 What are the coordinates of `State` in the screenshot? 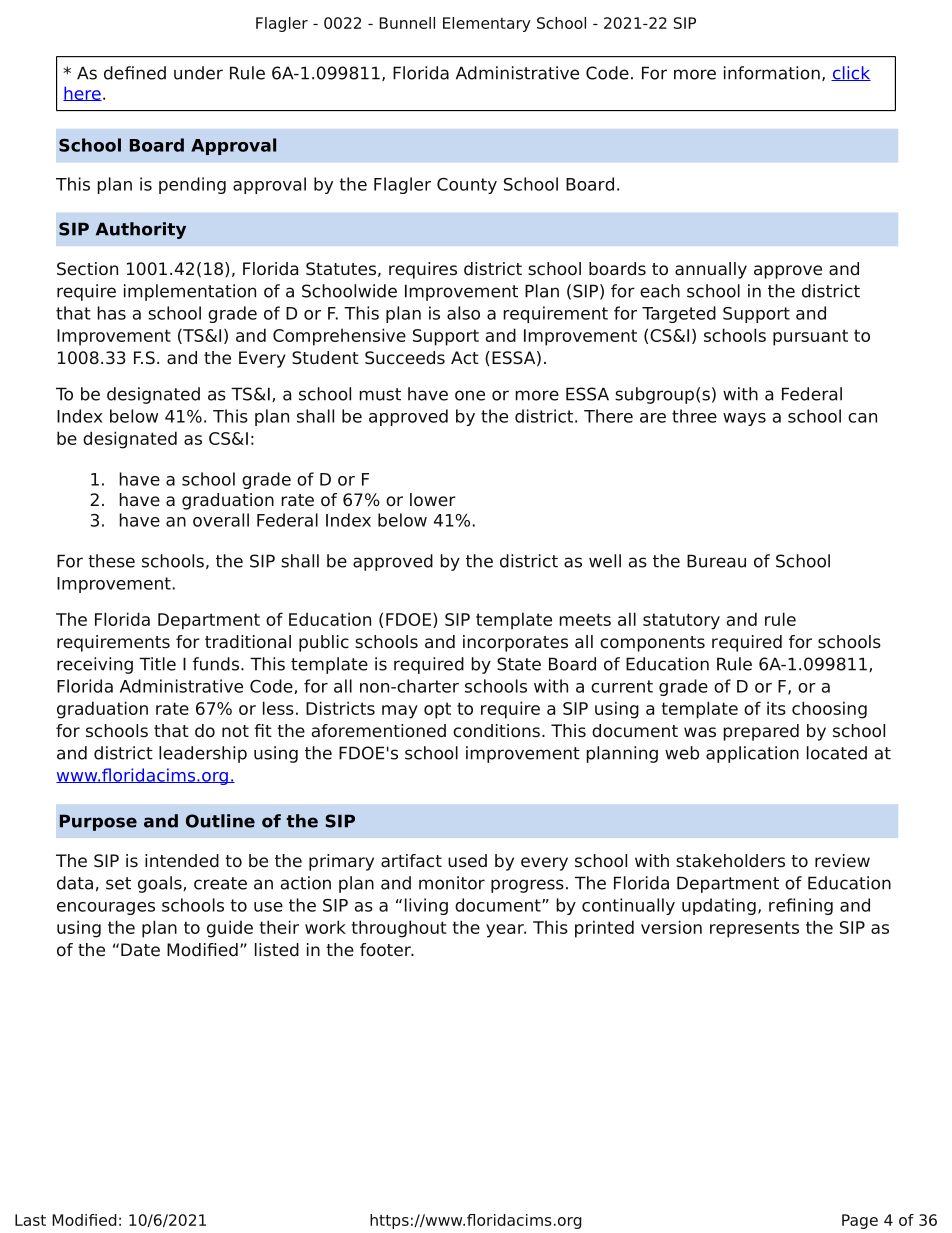 It's located at (519, 664).
